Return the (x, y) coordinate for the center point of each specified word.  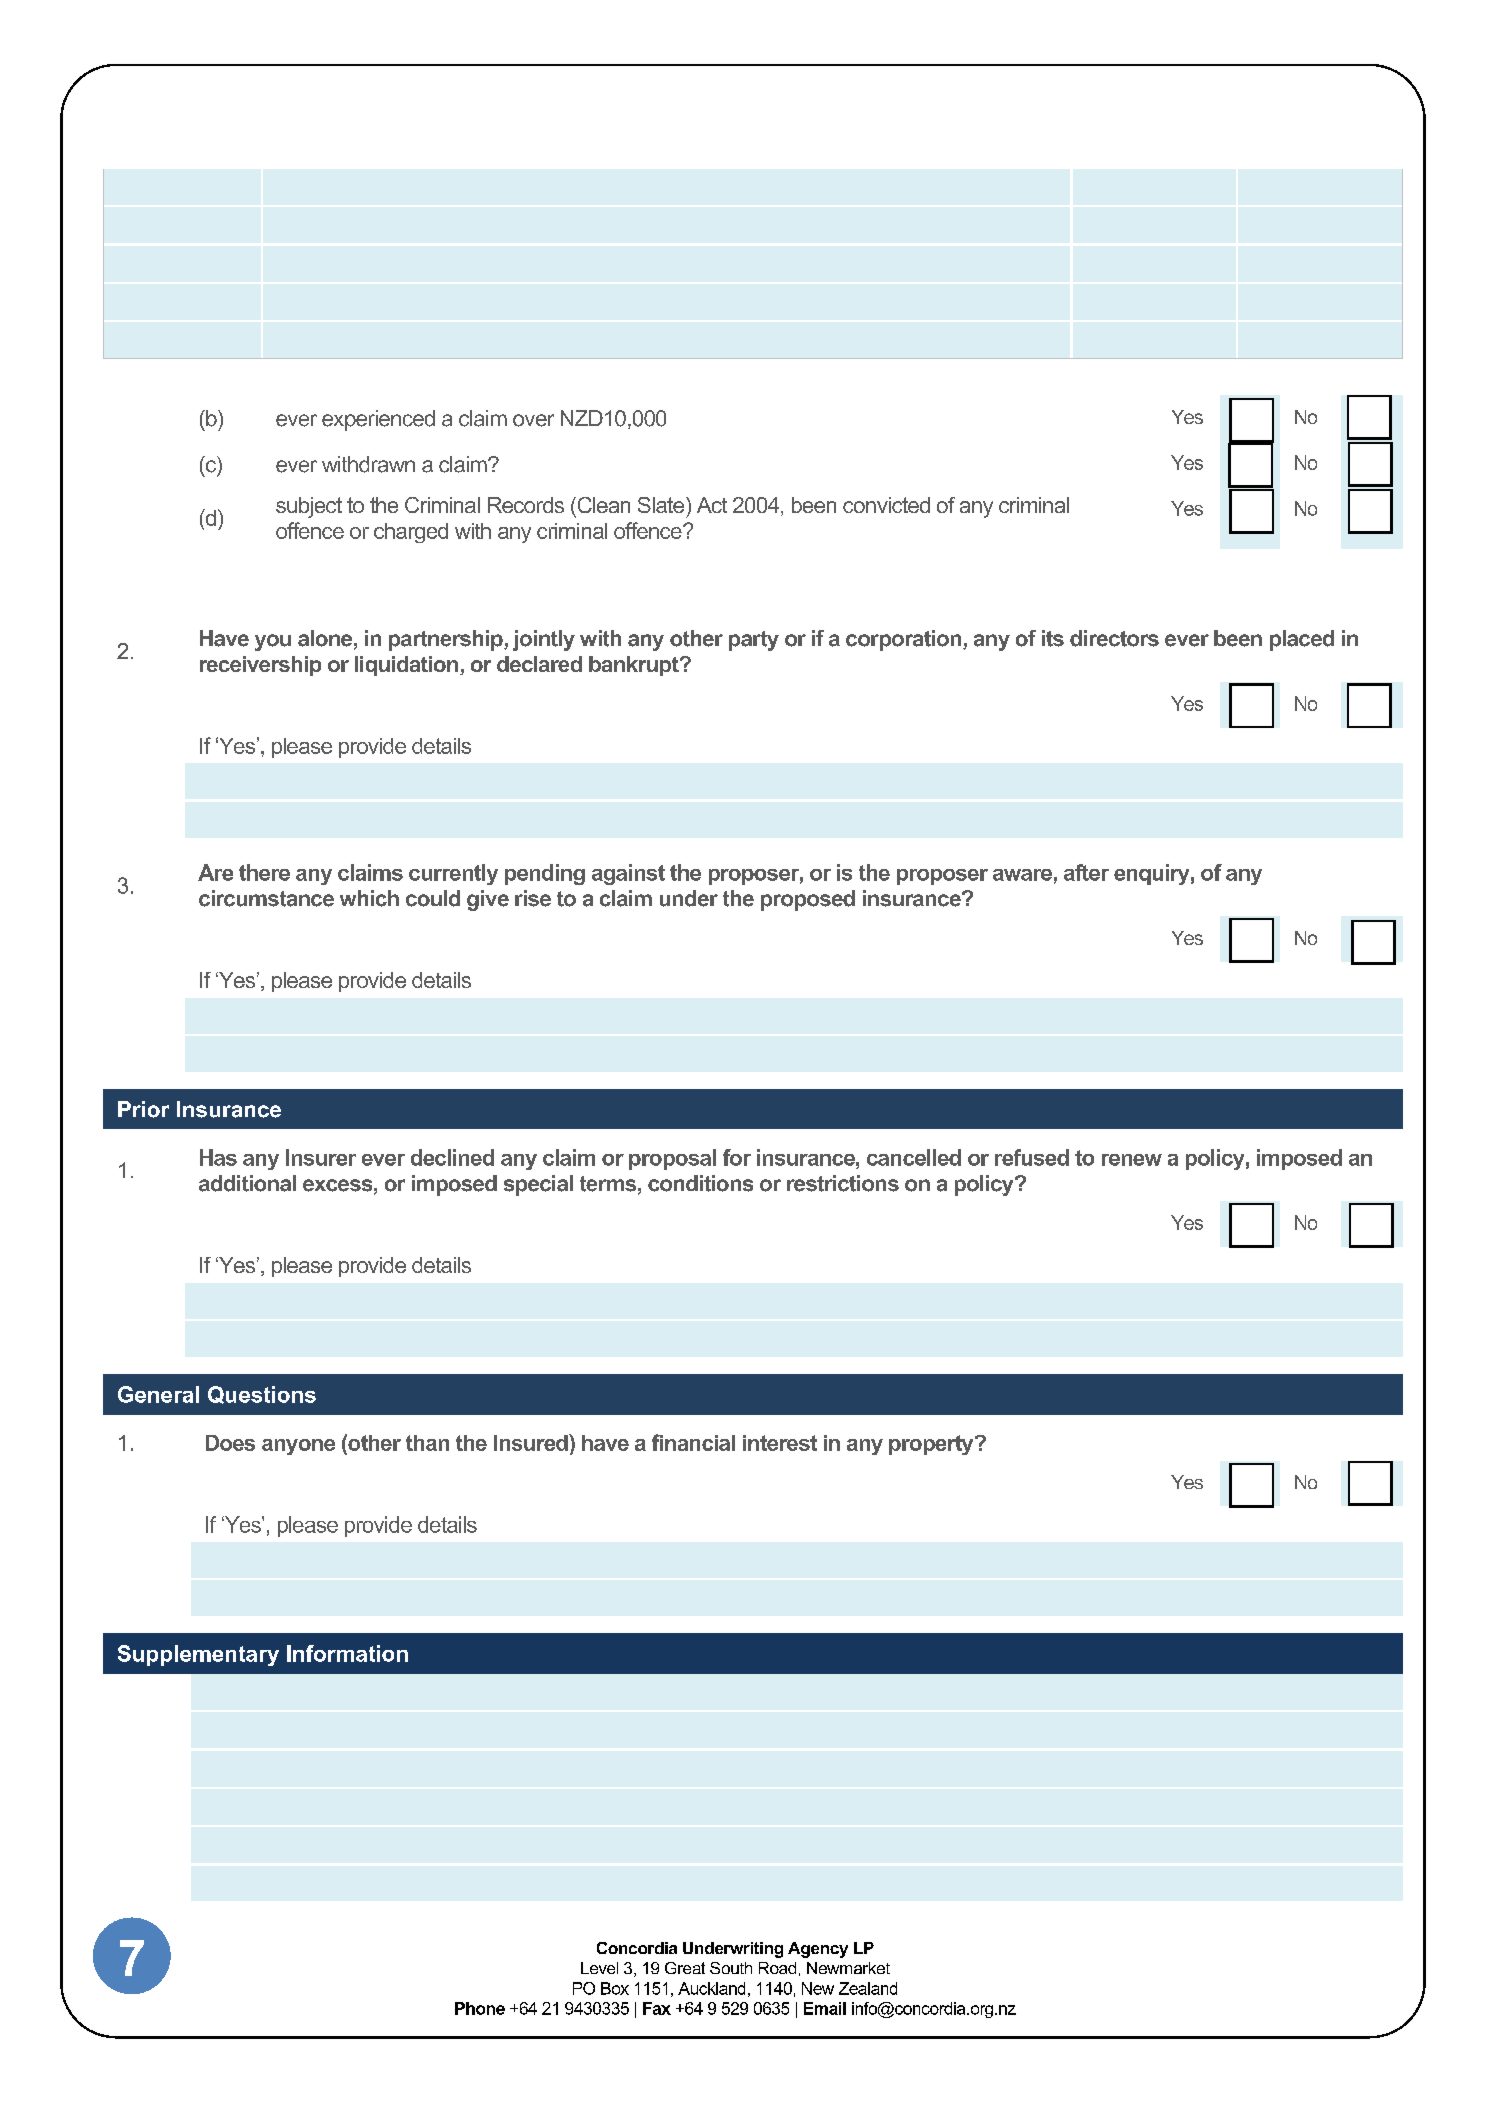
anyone (298, 1447)
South (731, 1968)
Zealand (868, 1988)
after (1086, 872)
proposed (808, 900)
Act (712, 505)
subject (309, 507)
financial (693, 1442)
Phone (480, 2008)
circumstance (266, 898)
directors (1114, 638)
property (932, 1445)
